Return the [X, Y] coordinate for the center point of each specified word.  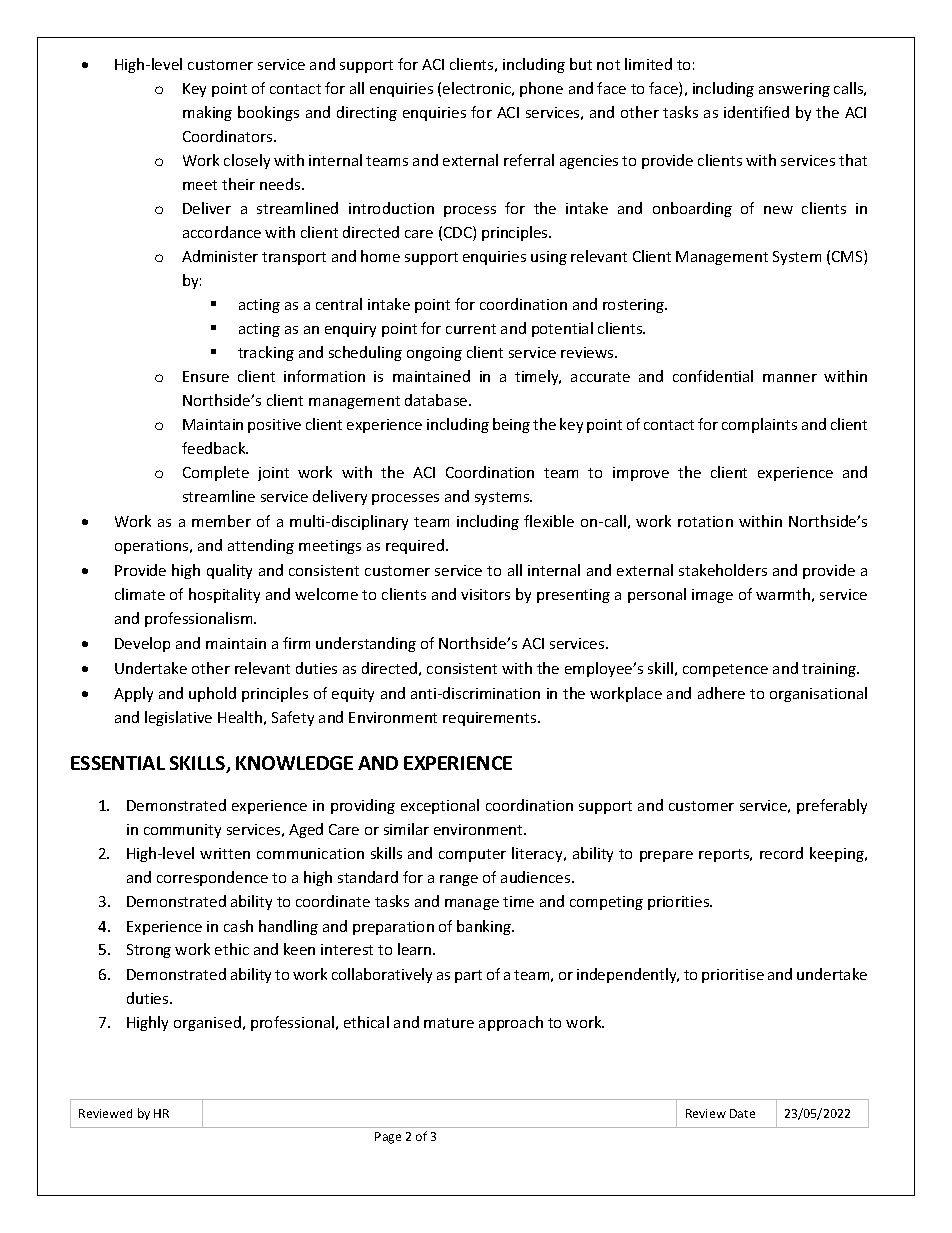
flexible [549, 521]
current [471, 329]
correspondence [212, 878]
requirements [491, 719]
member [221, 521]
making [207, 113]
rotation [705, 521]
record [781, 853]
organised [207, 1023]
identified [756, 112]
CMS [848, 257]
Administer [220, 256]
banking [485, 927]
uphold [212, 694]
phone [541, 89]
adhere [721, 693]
